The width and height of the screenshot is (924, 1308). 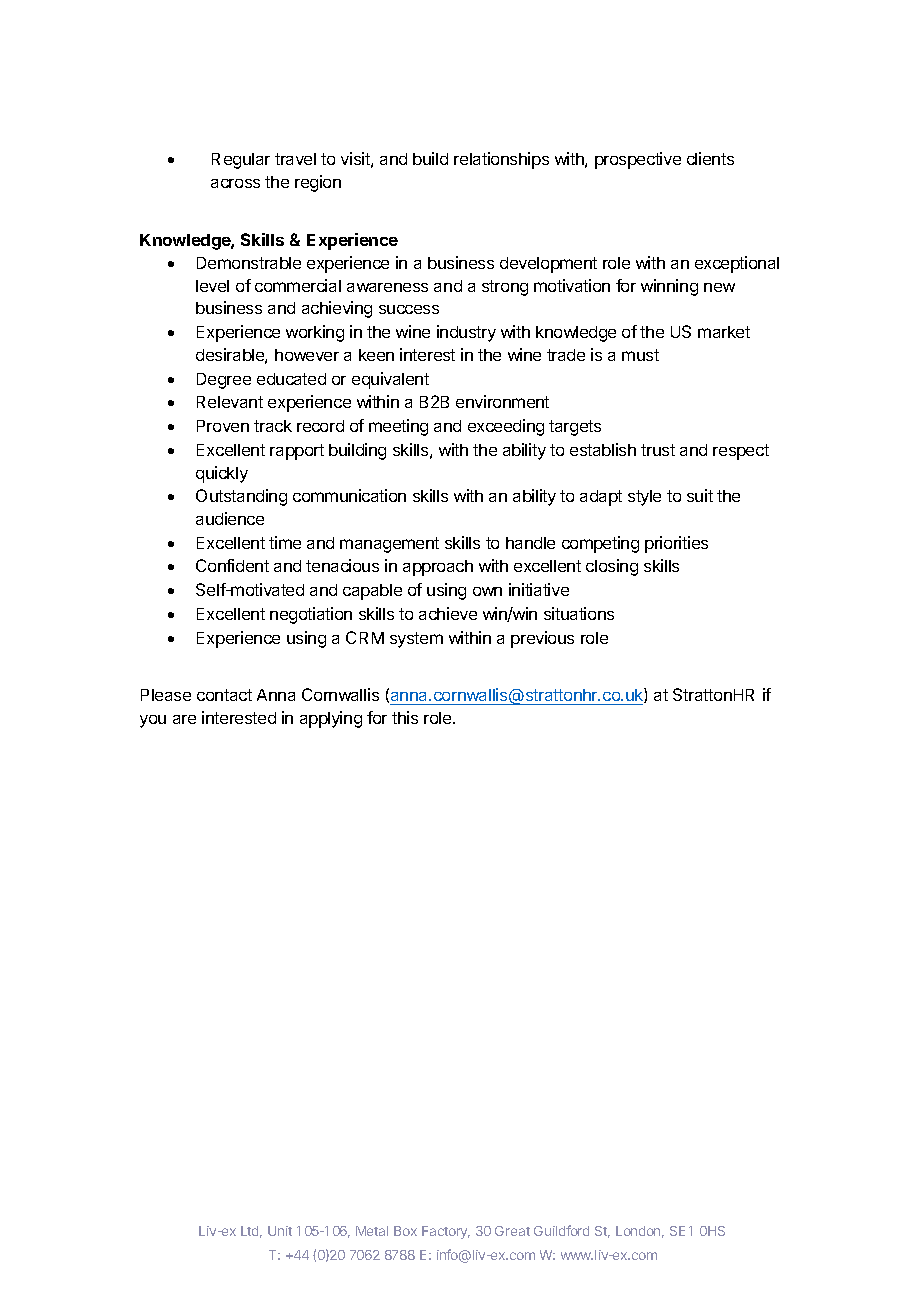 I want to click on across, so click(x=235, y=183).
